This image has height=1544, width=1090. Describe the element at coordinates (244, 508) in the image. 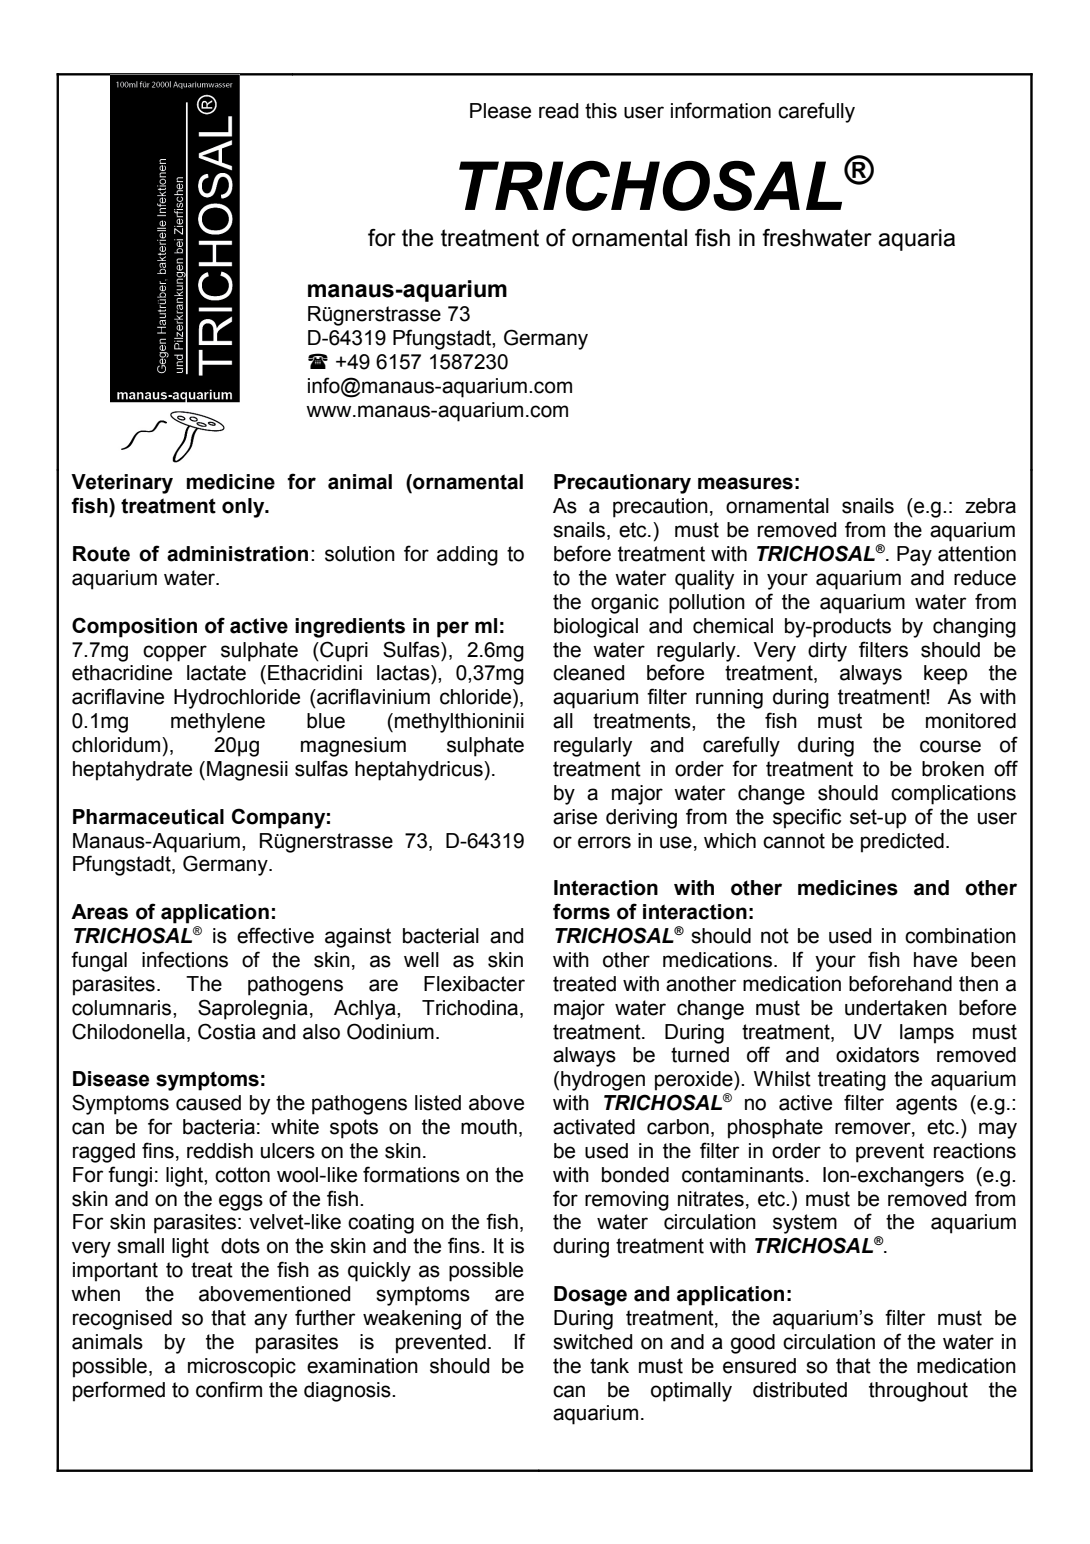

I see `only` at that location.
